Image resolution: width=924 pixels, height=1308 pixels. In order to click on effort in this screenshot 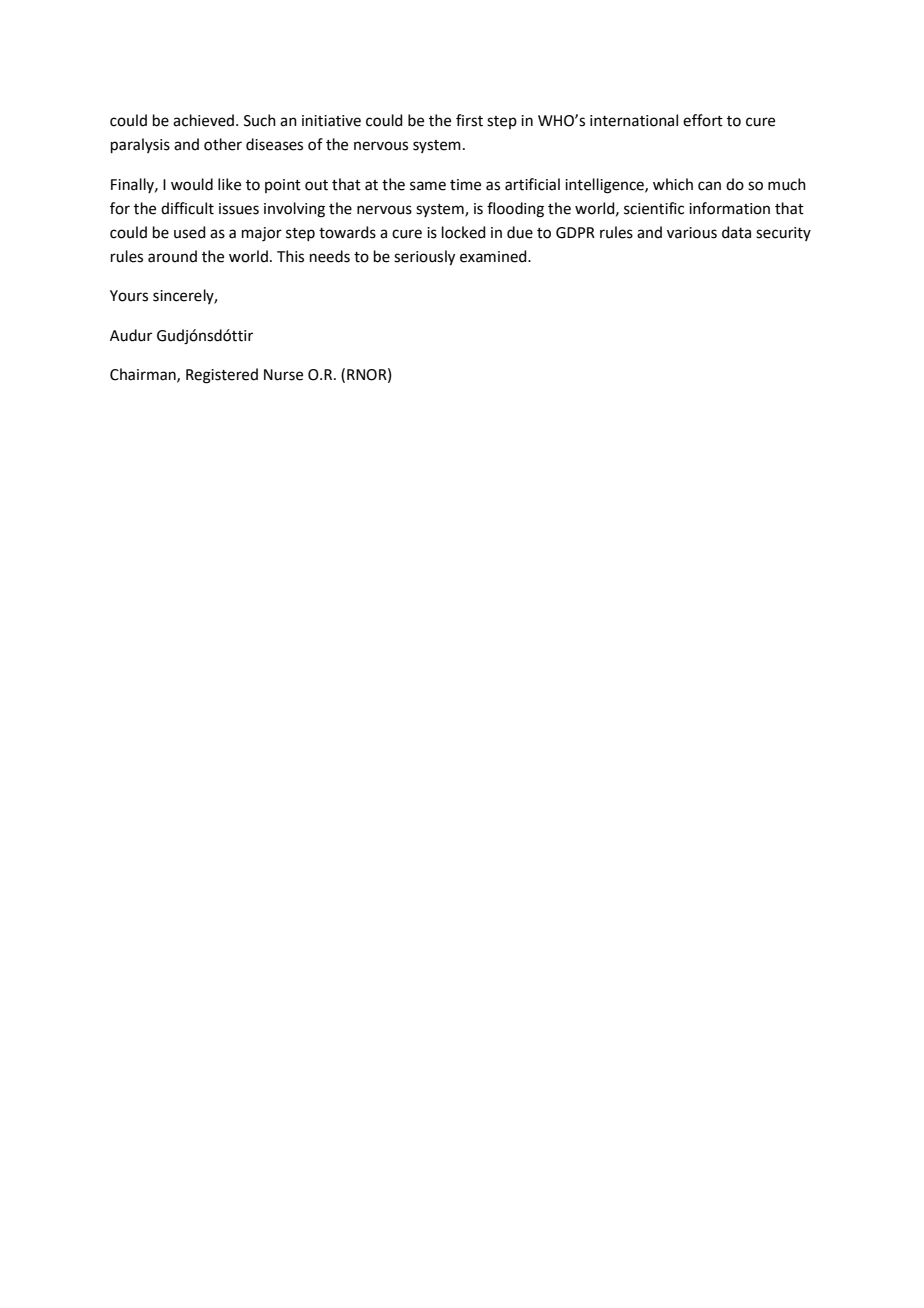, I will do `click(703, 120)`.
